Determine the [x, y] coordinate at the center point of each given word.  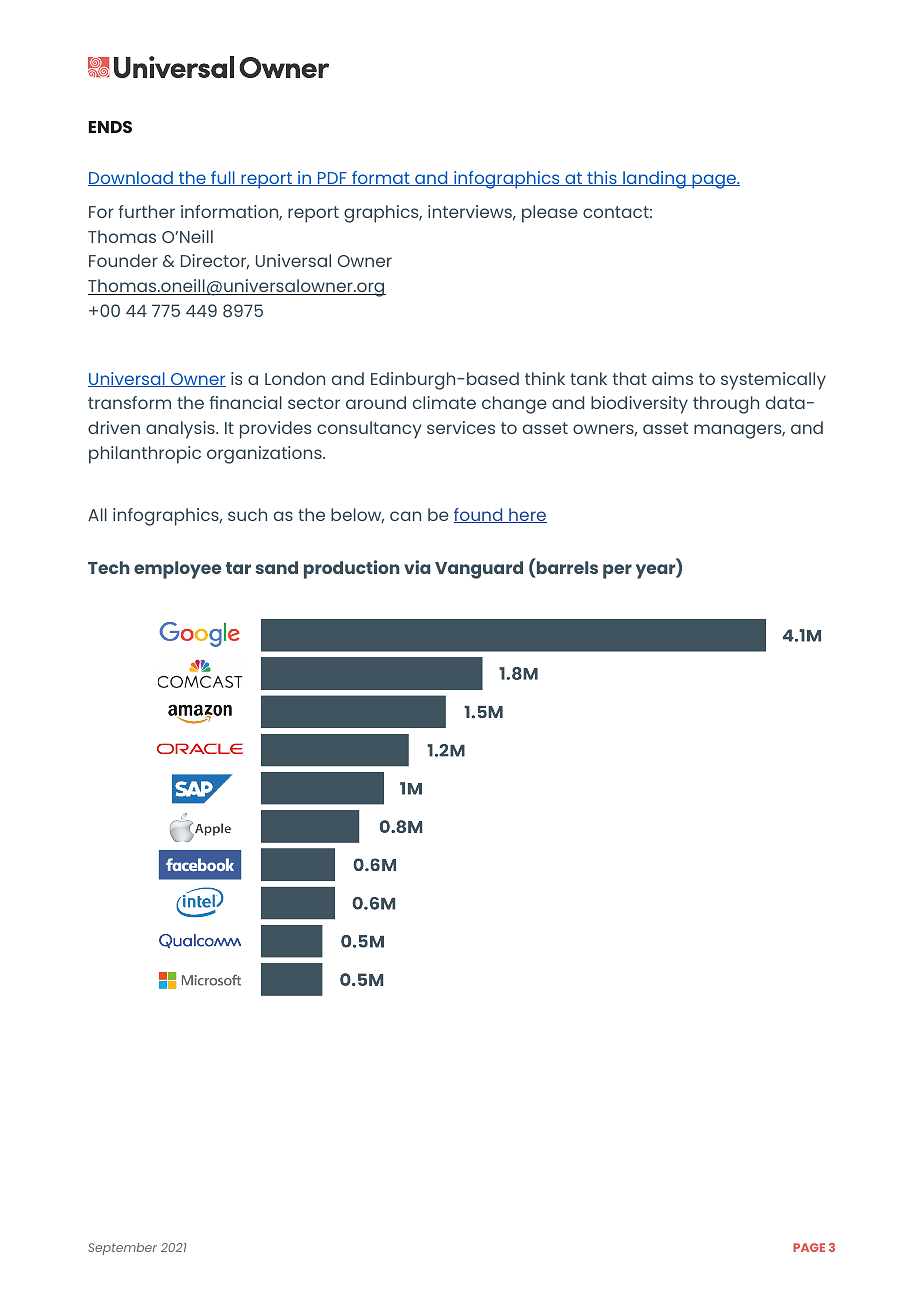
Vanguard [479, 570]
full [223, 178]
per [617, 571]
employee [177, 570]
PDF [332, 179]
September [122, 1249]
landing [654, 180]
